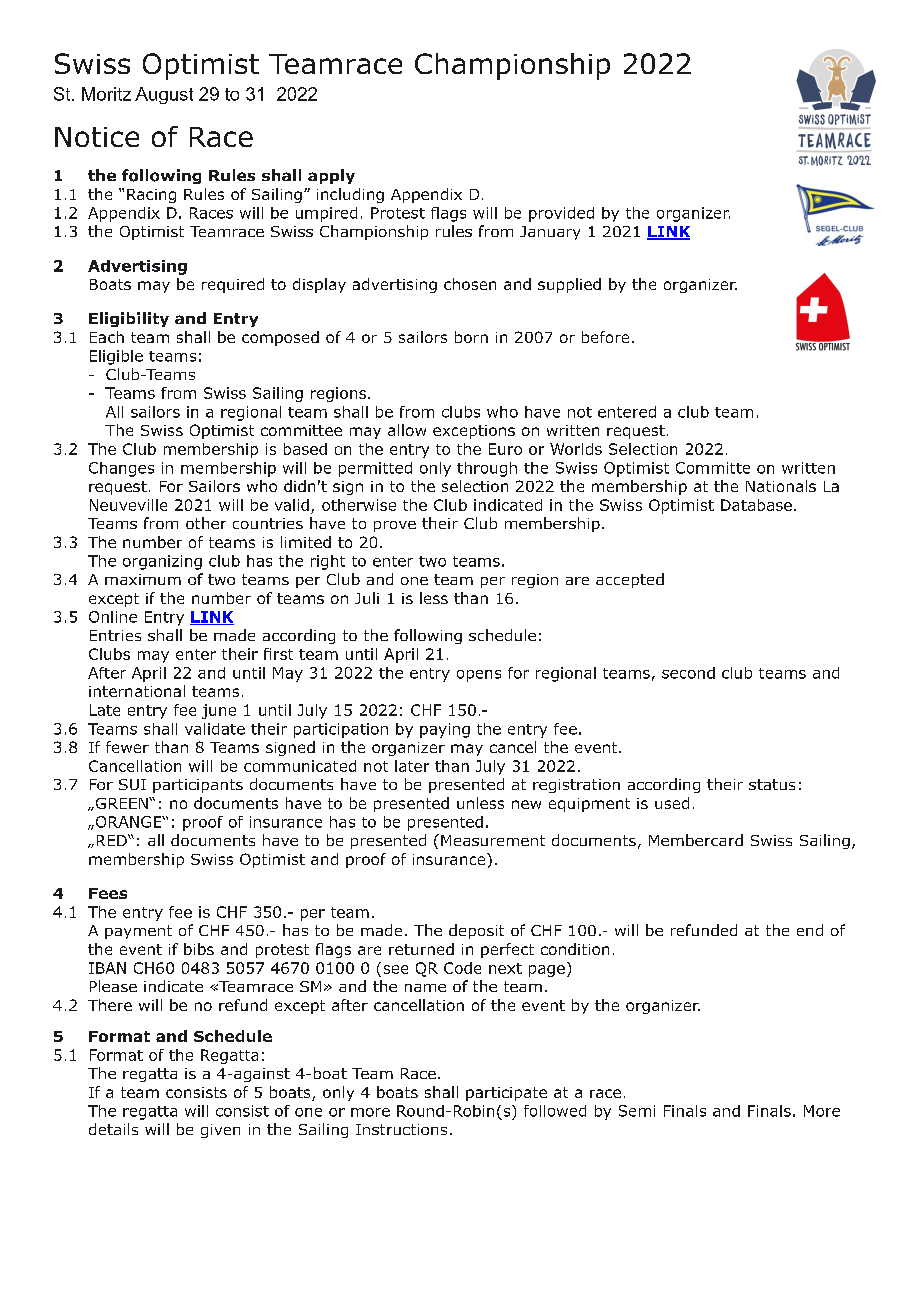 The width and height of the screenshot is (924, 1308). What do you see at coordinates (672, 803) in the screenshot?
I see `used` at bounding box center [672, 803].
